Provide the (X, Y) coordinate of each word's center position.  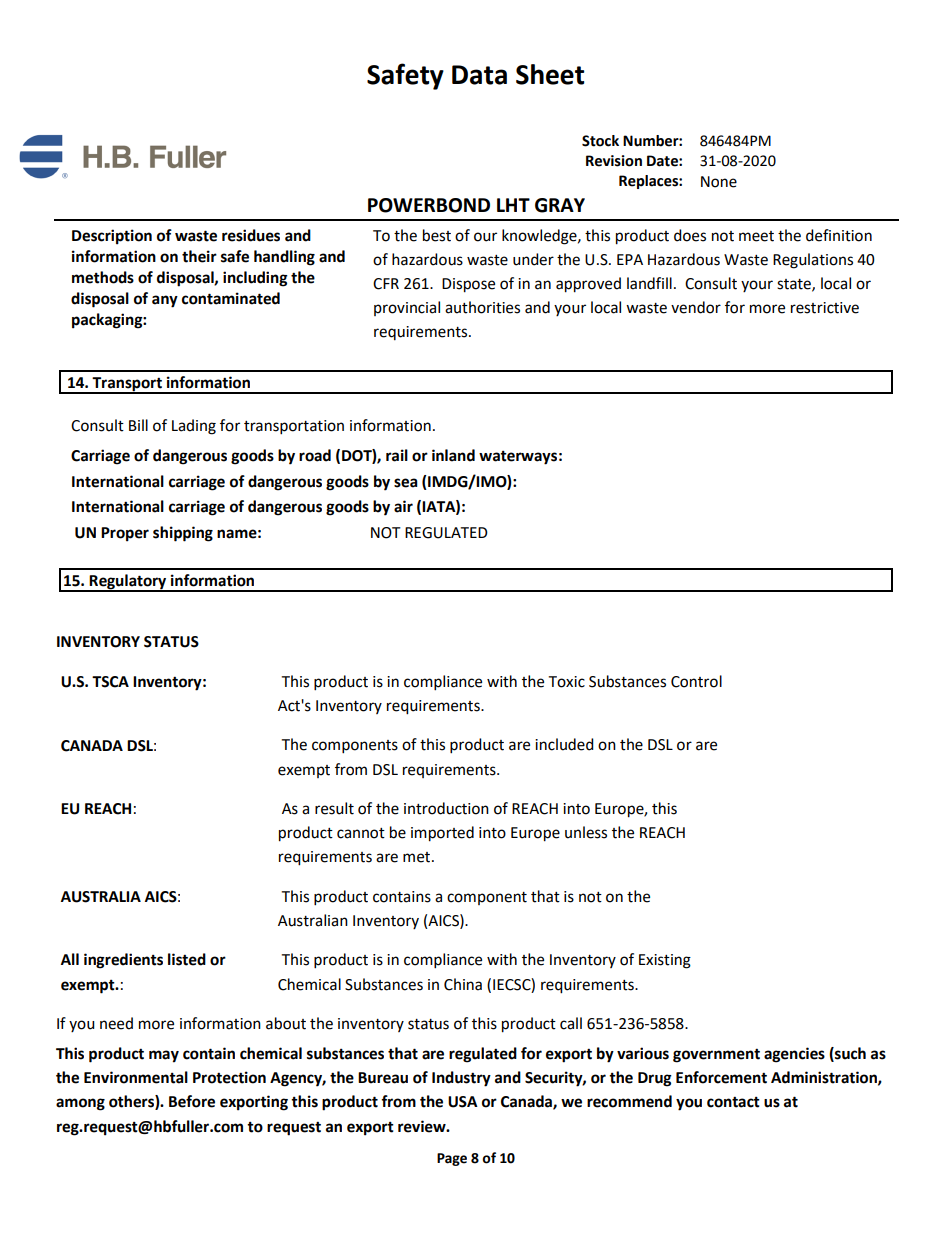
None (719, 182)
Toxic (566, 682)
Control (696, 681)
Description (112, 237)
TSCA (110, 682)
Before (192, 1101)
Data (479, 75)
